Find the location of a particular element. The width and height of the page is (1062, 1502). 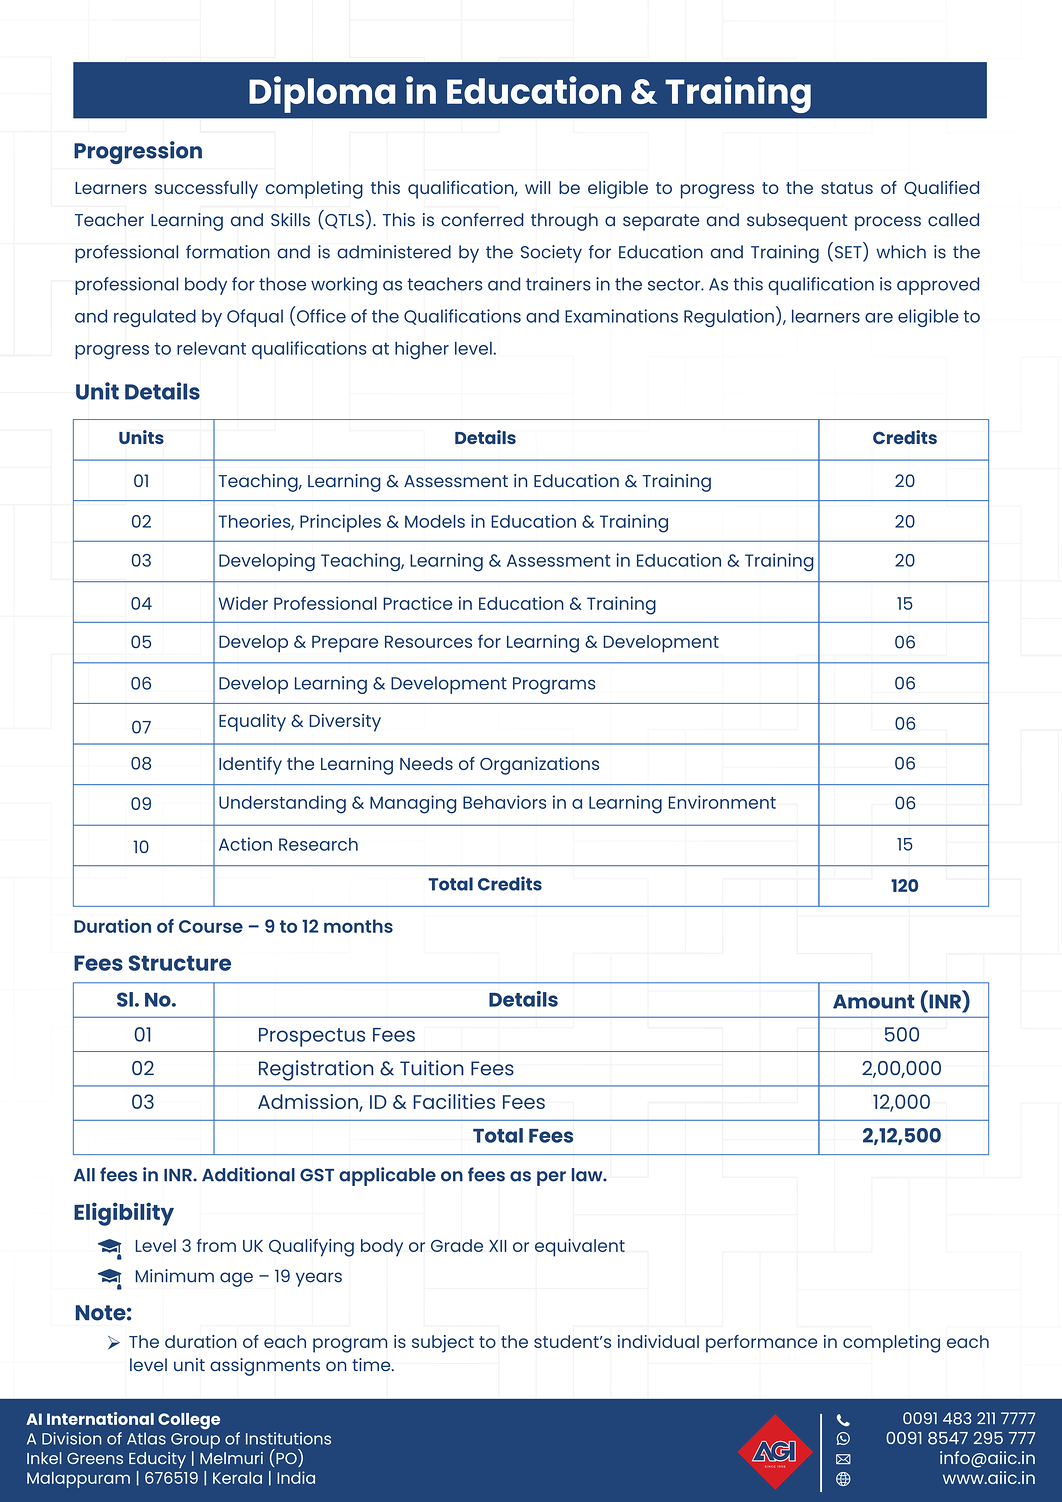

Behaviors is located at coordinates (504, 802).
